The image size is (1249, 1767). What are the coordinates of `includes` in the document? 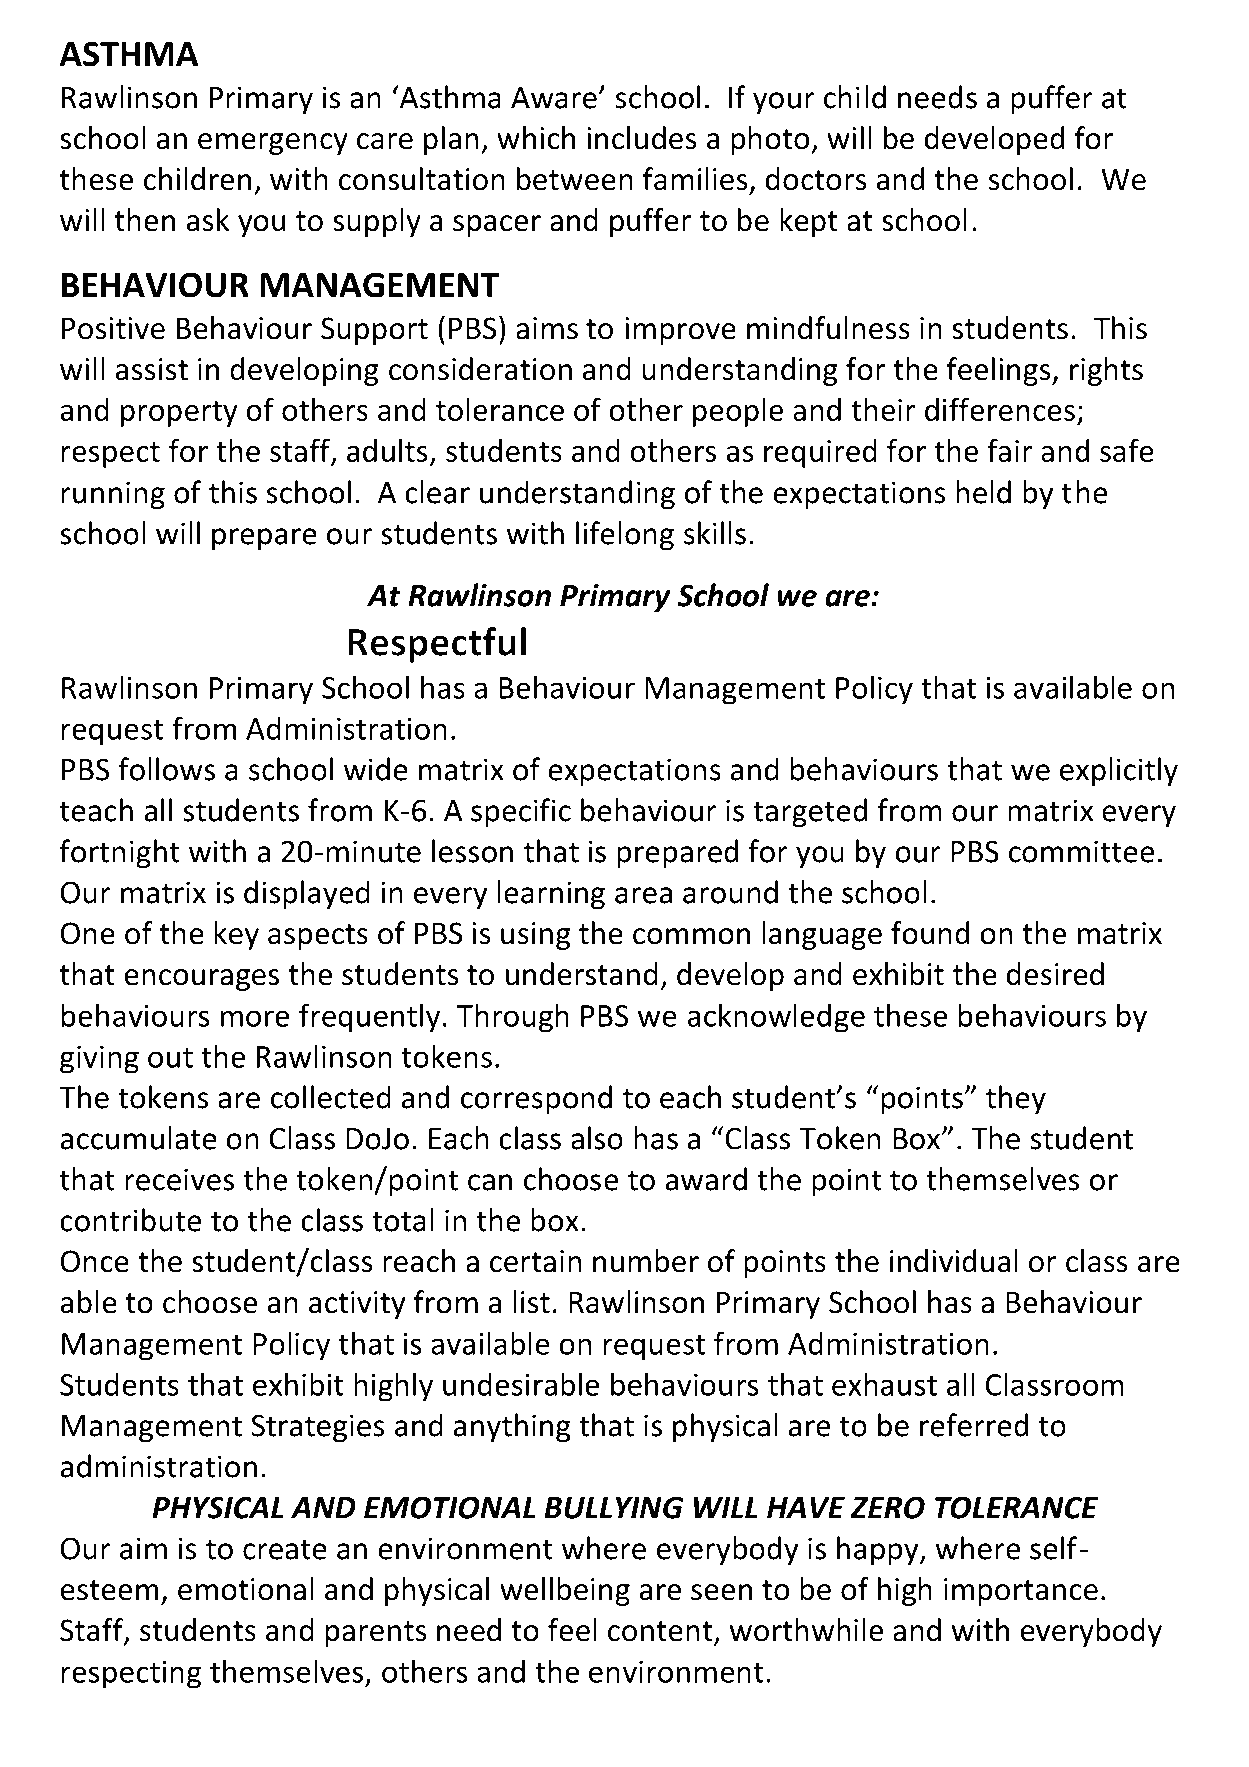 It's located at (642, 138).
